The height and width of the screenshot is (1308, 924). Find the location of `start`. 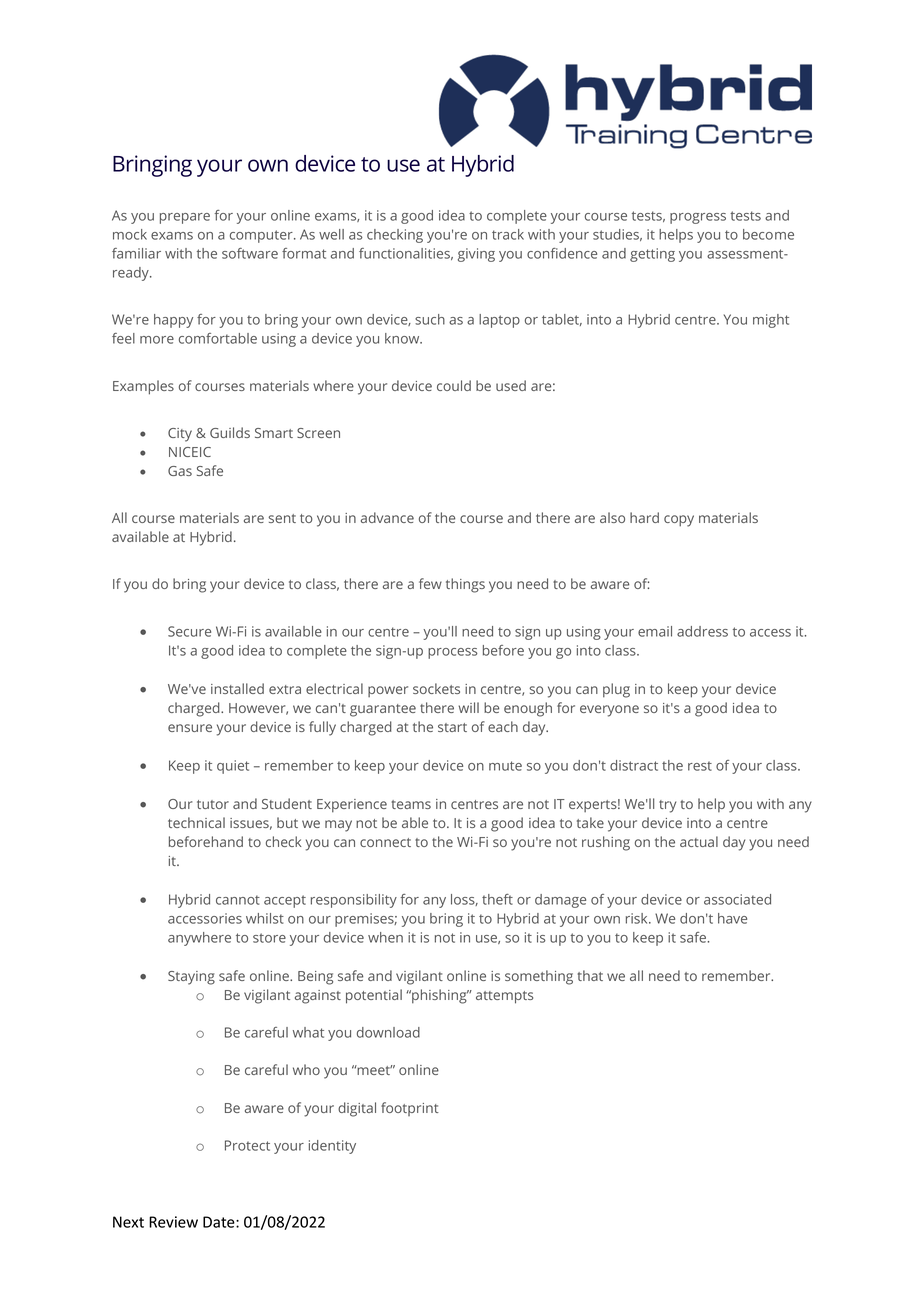

start is located at coordinates (452, 727).
